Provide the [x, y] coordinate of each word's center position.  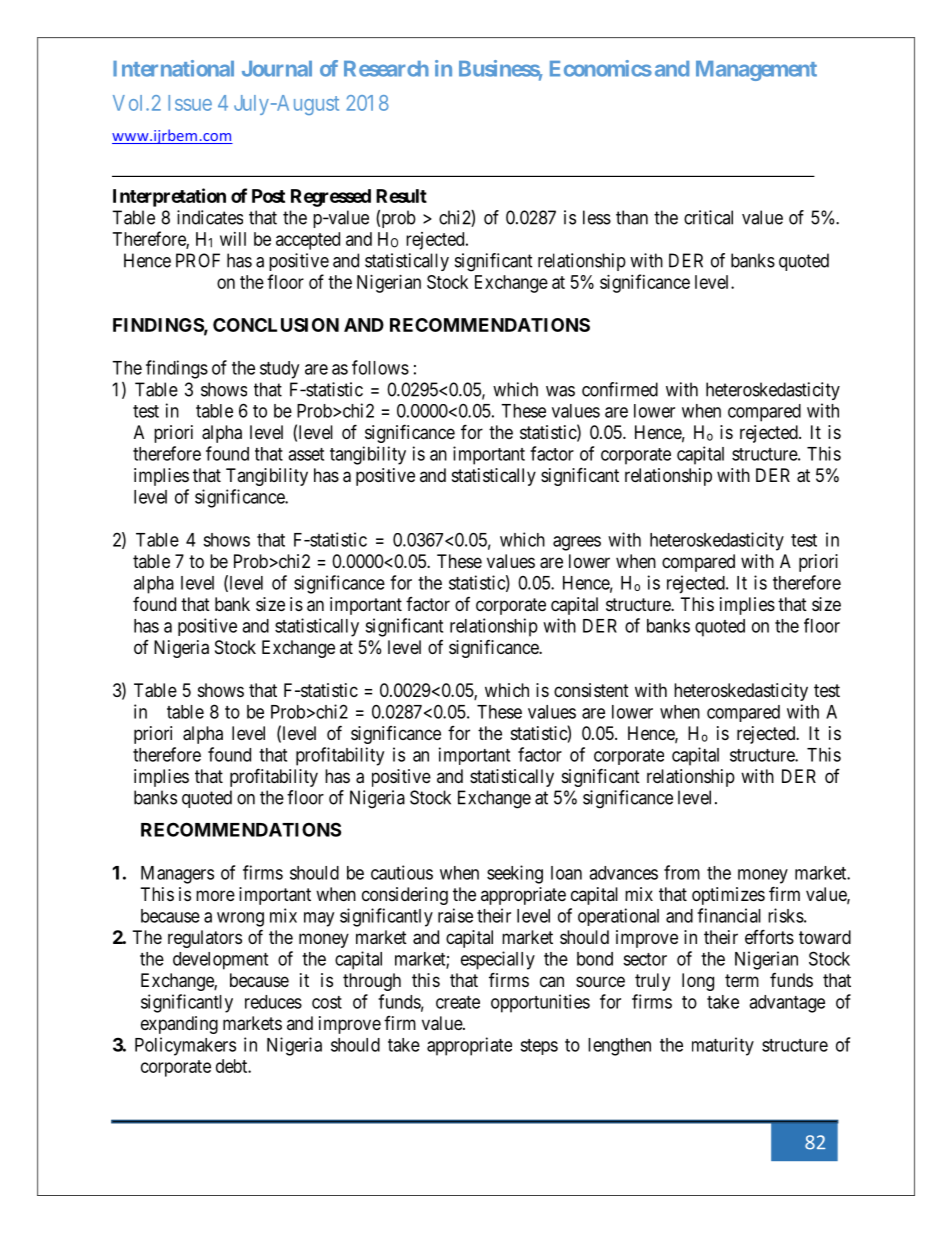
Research [386, 69]
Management [756, 71]
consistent [591, 690]
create [458, 1002]
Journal [277, 69]
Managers [177, 875]
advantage [787, 1004]
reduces [273, 1002]
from [682, 872]
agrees [577, 543]
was [560, 391]
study [279, 370]
